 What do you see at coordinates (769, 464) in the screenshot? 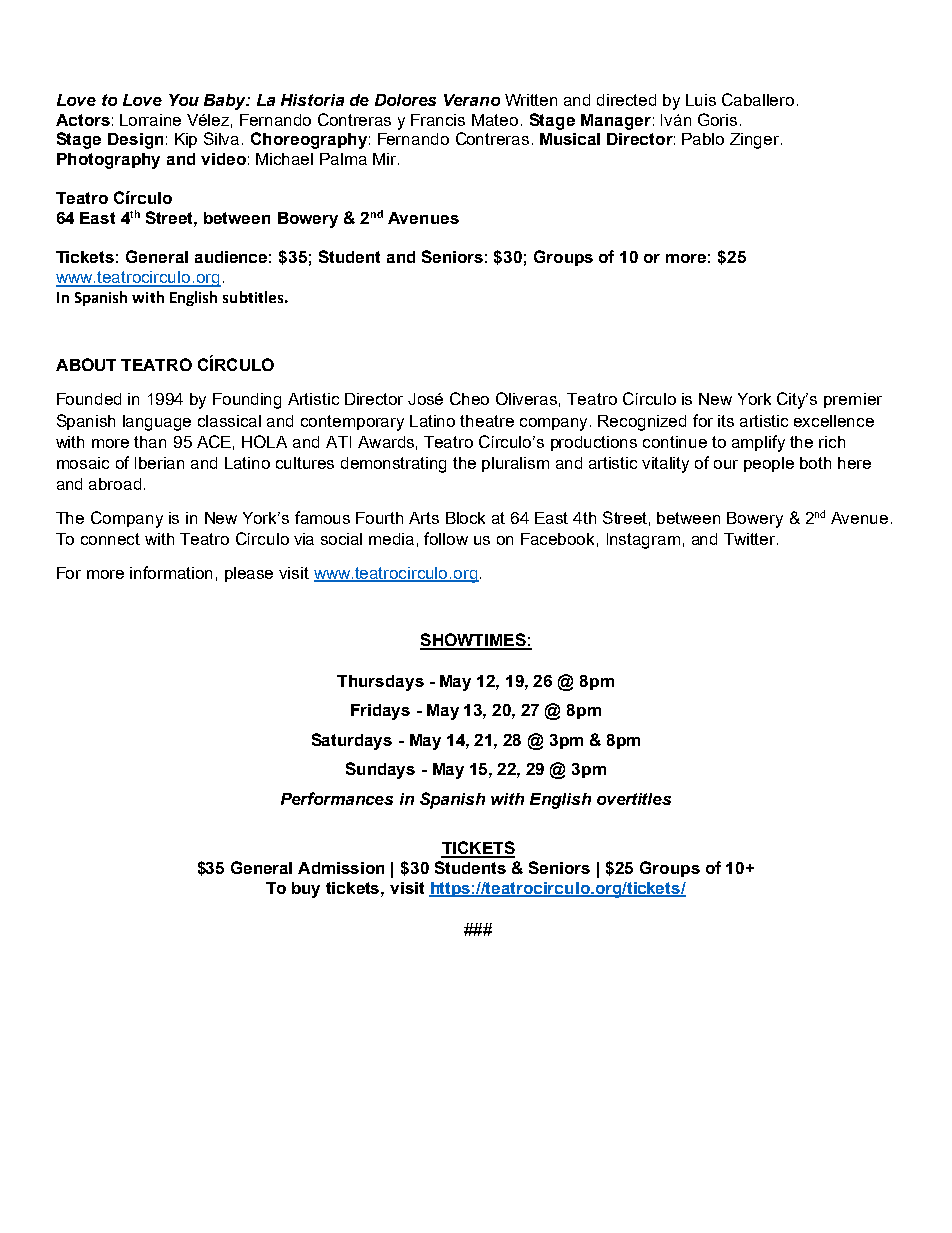
I see `people` at bounding box center [769, 464].
